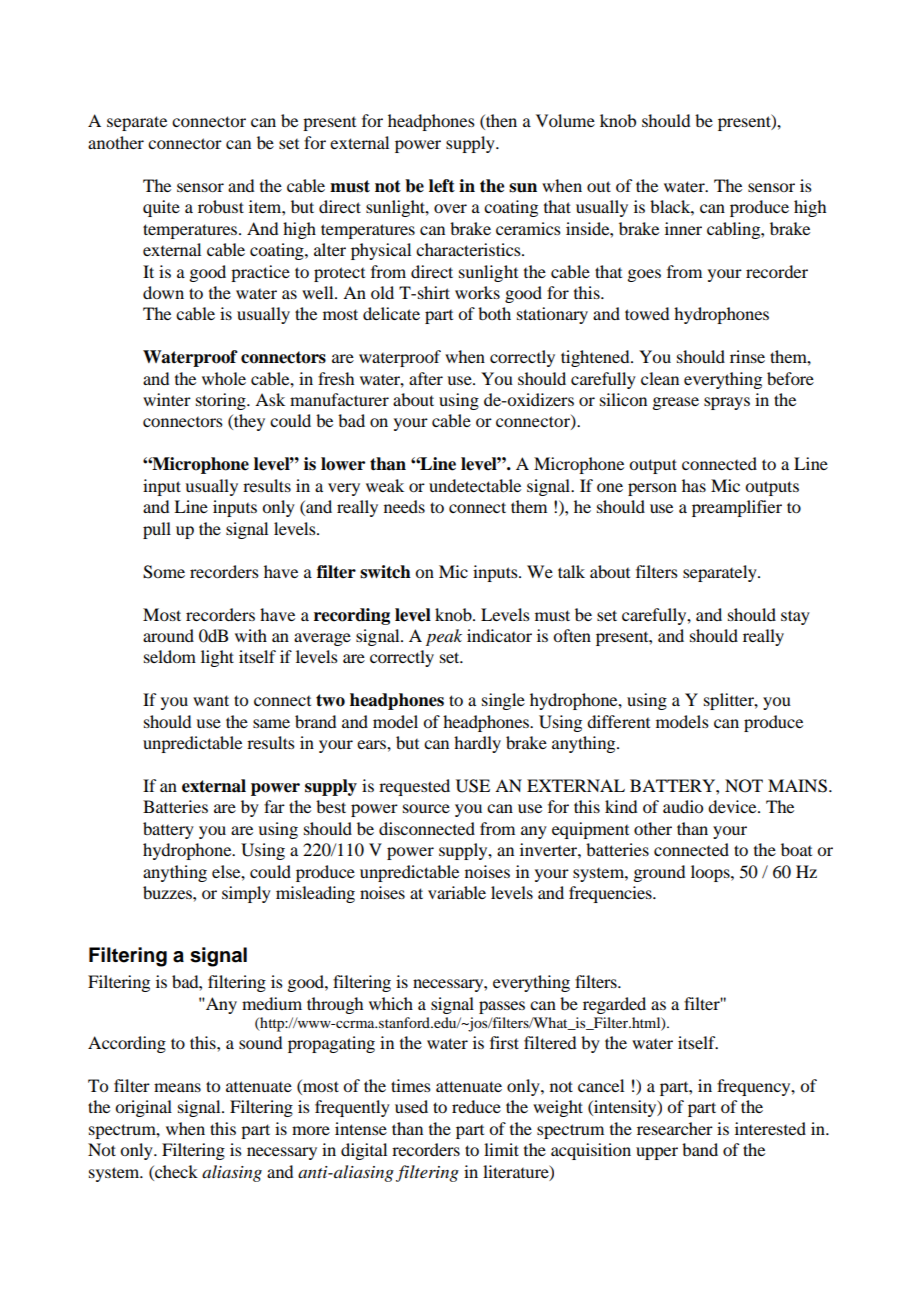 The width and height of the page is (924, 1308). Describe the element at coordinates (221, 206) in the page. I see `robust` at that location.
